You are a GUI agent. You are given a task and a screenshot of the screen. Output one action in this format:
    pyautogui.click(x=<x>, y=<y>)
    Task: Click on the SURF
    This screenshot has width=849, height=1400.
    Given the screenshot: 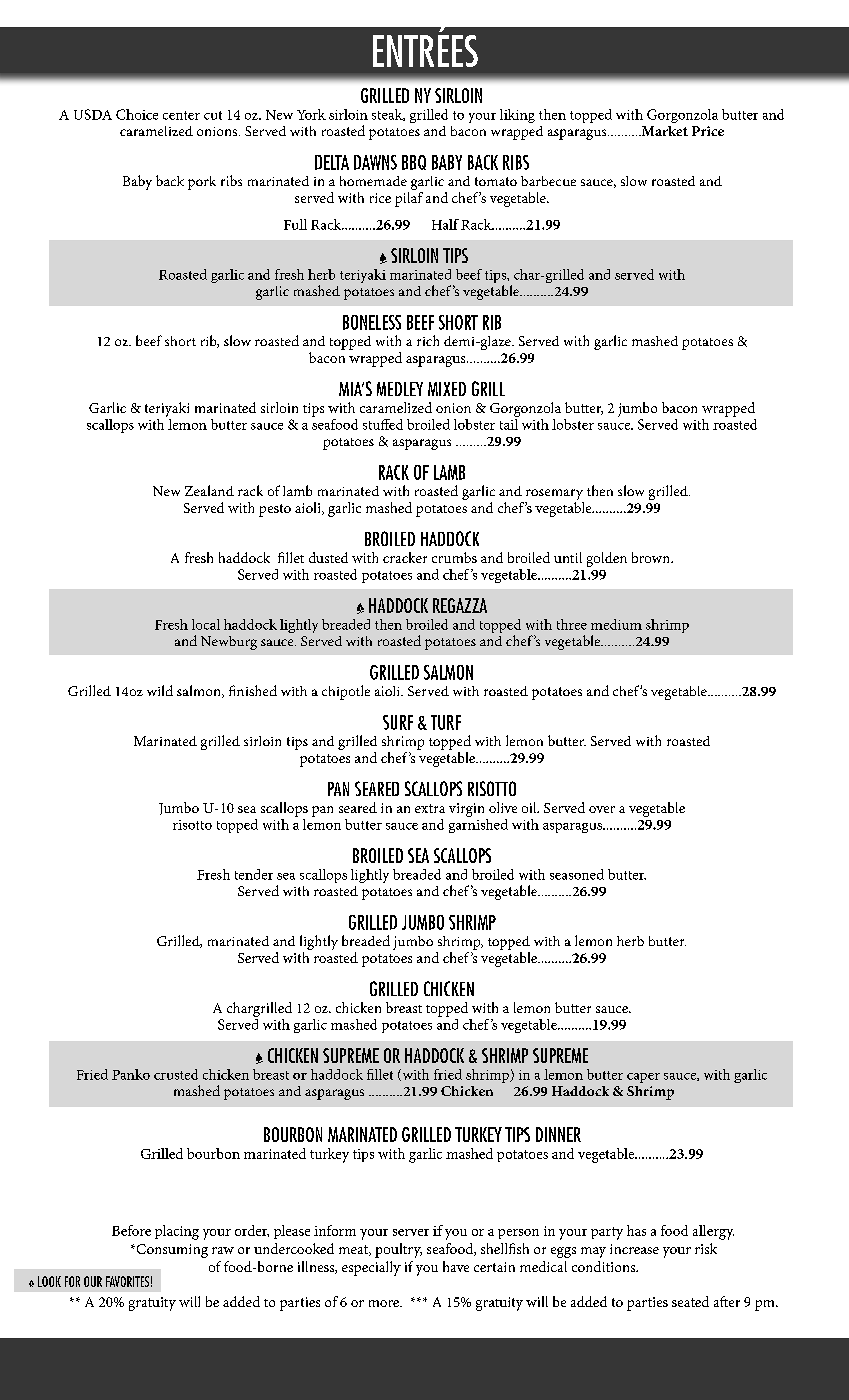 What is the action you would take?
    pyautogui.click(x=398, y=722)
